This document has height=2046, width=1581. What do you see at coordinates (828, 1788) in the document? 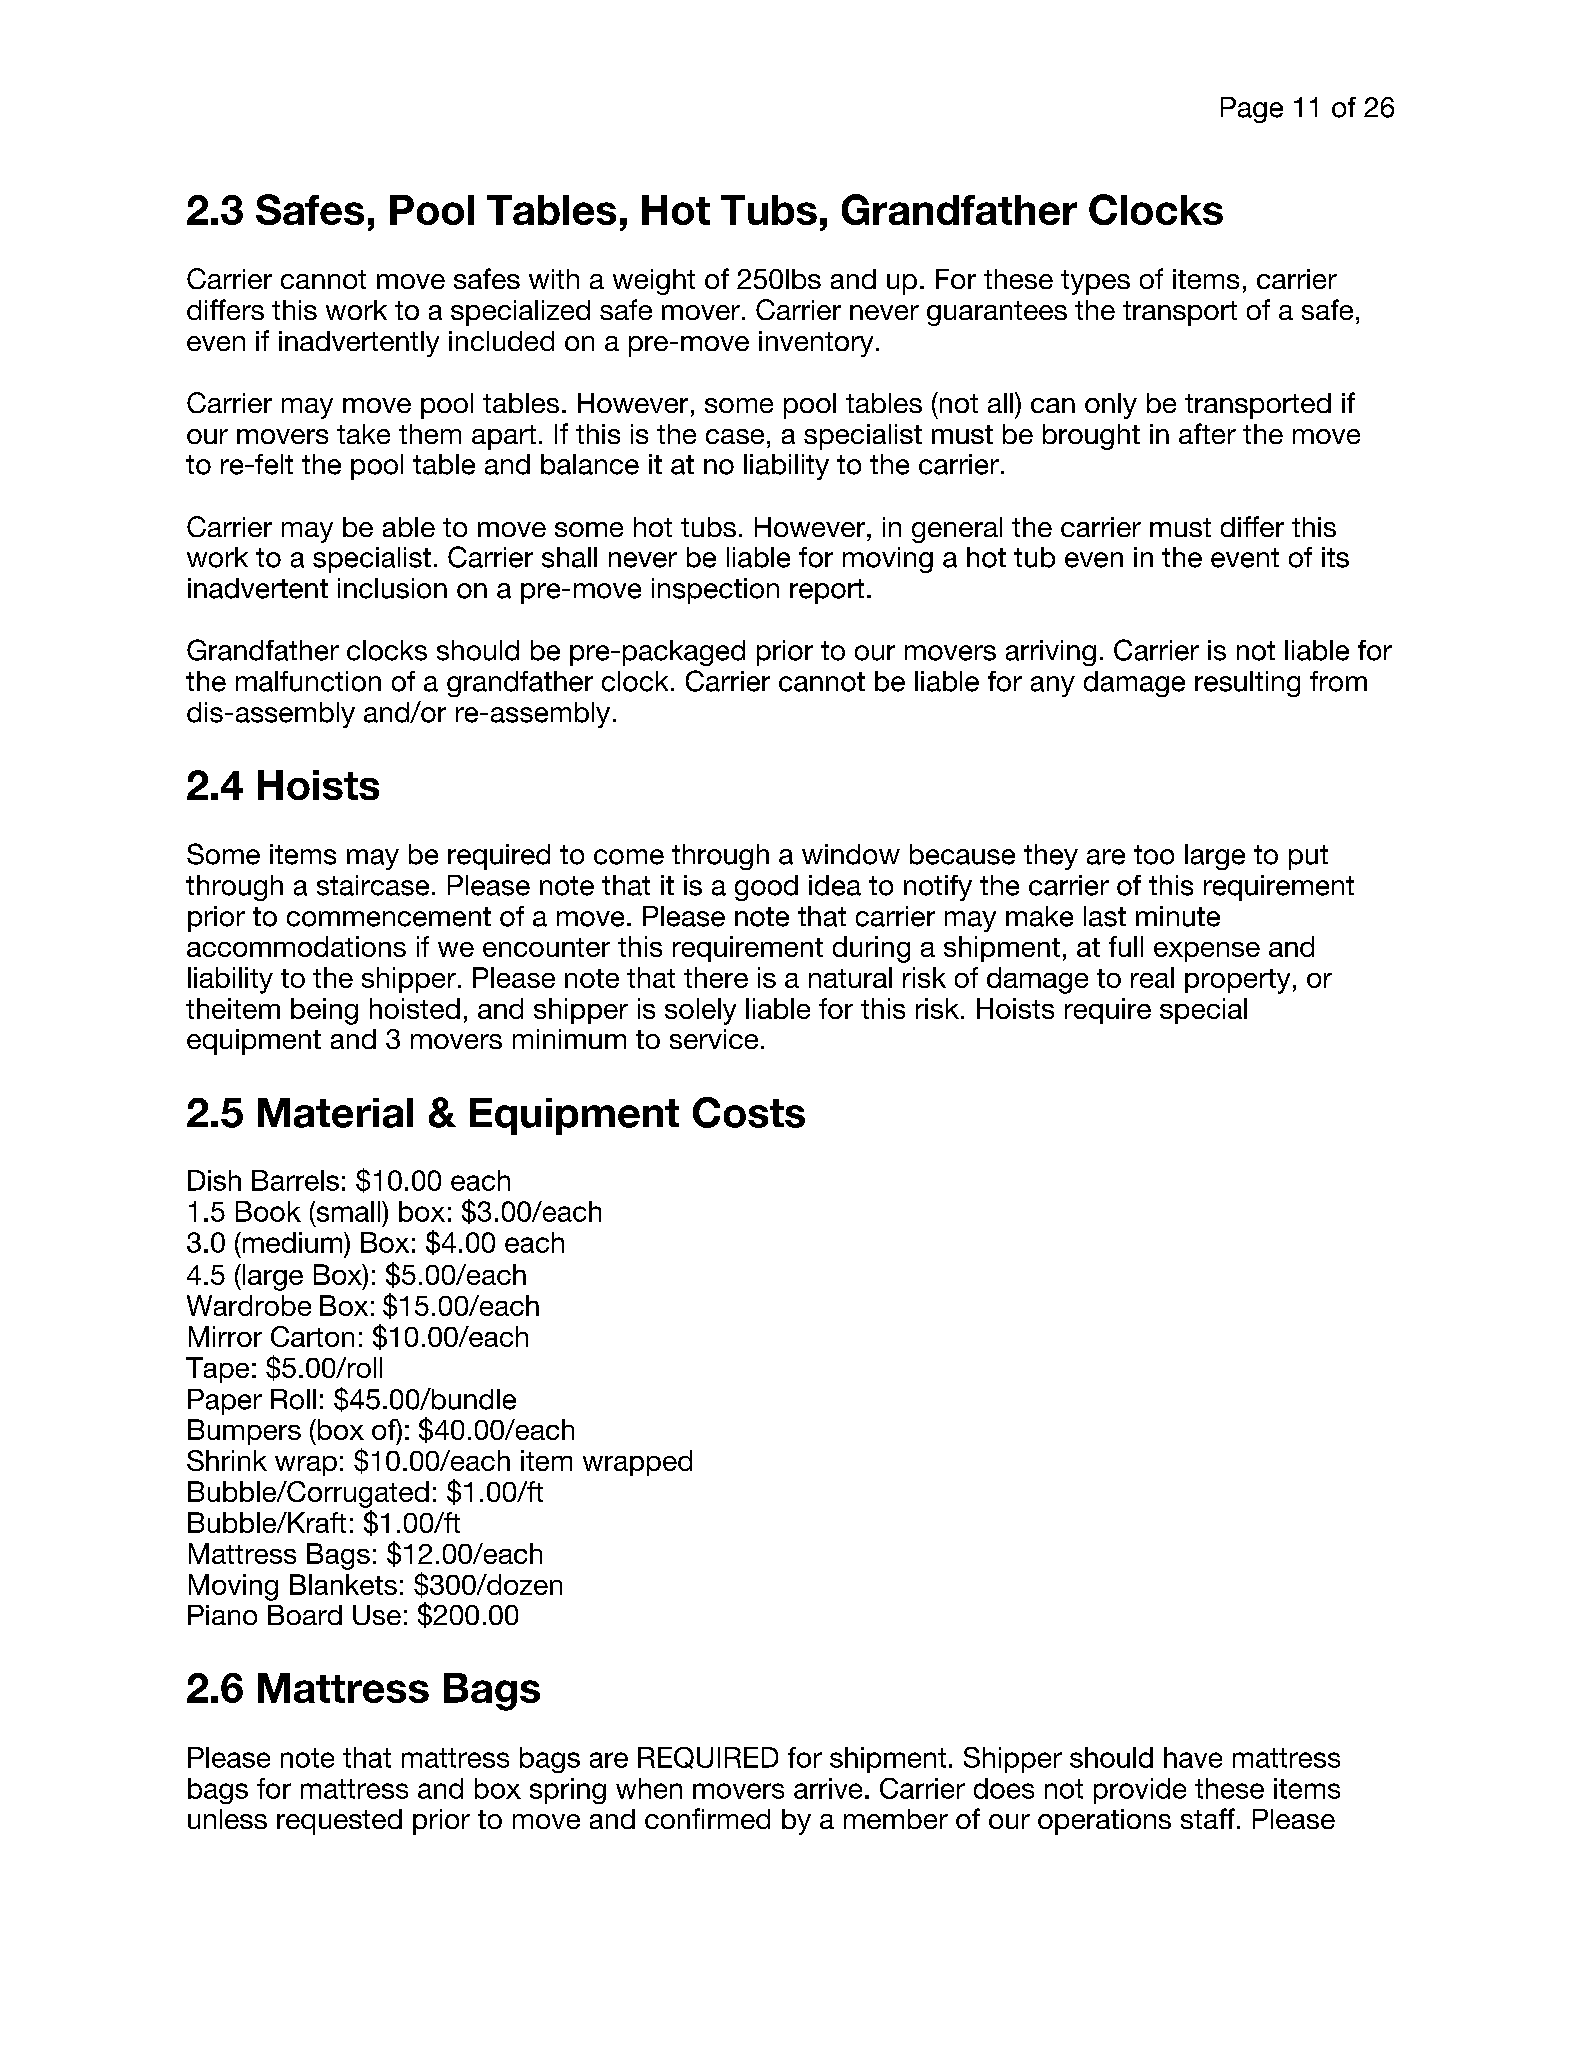
I see `arrive` at bounding box center [828, 1788].
